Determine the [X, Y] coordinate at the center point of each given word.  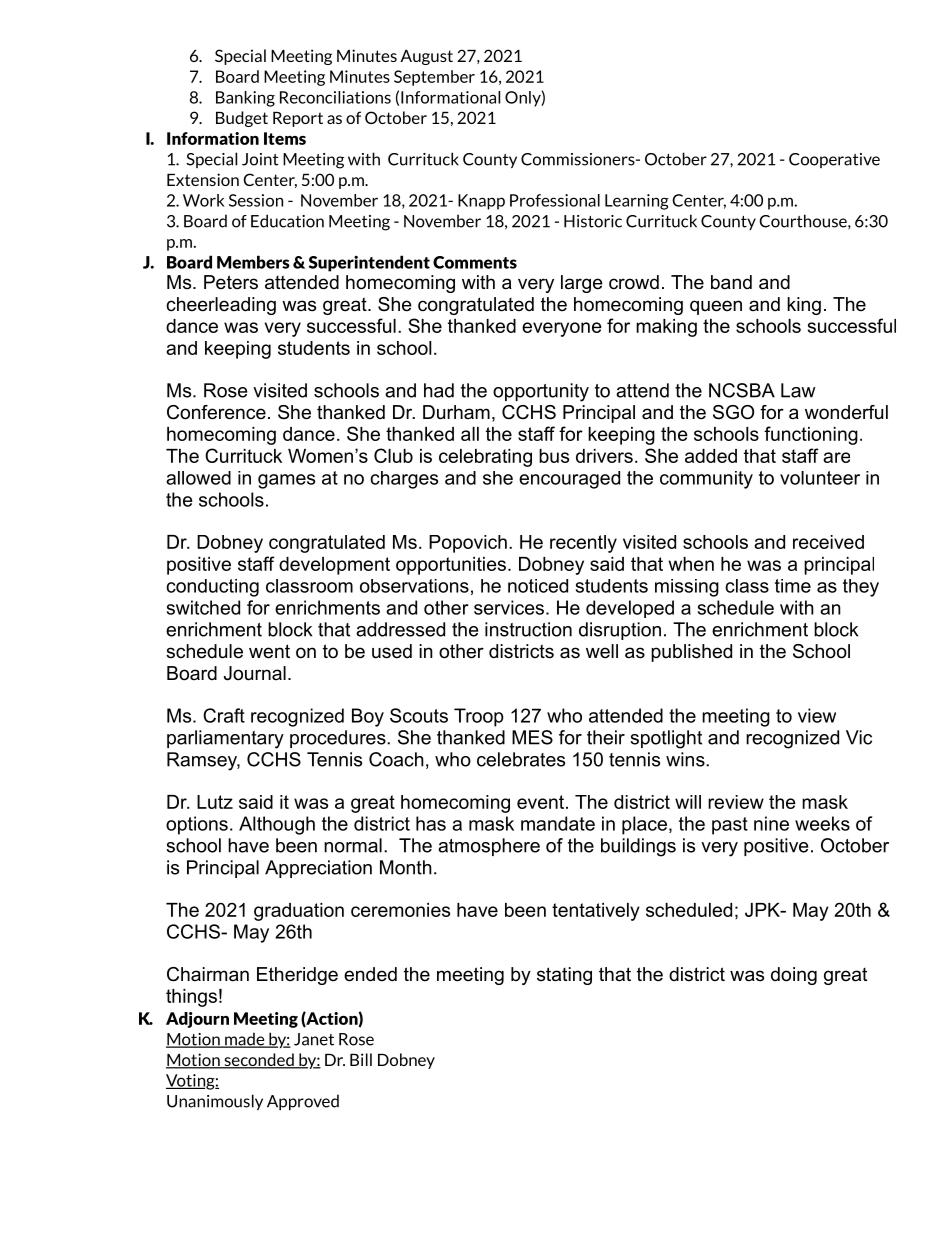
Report [298, 119]
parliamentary [225, 739]
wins [686, 759]
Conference [216, 412]
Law [798, 390]
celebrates [521, 759]
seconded [259, 1061]
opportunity [541, 392]
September [434, 78]
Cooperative [834, 160]
